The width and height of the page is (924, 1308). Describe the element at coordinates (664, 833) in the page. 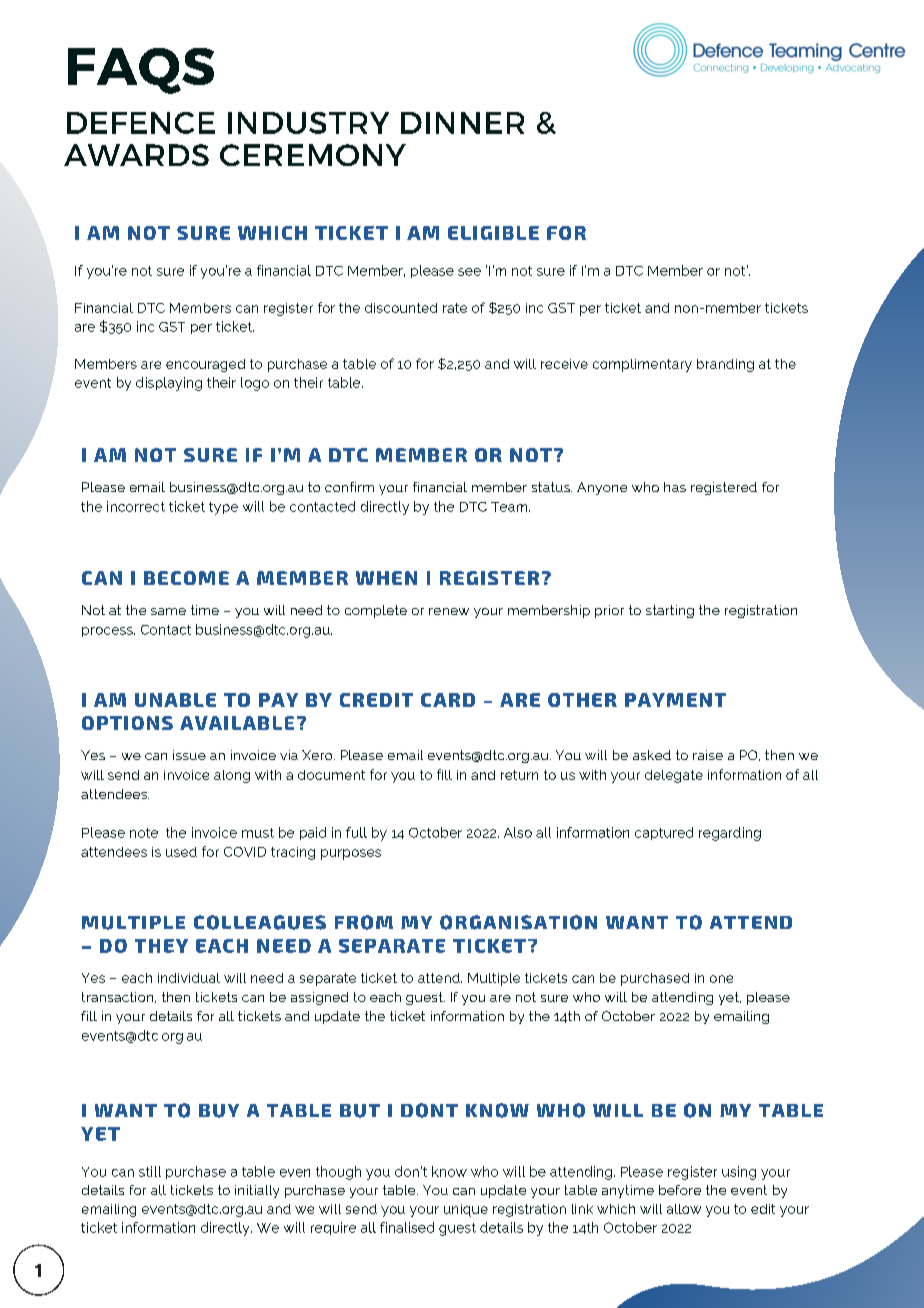

I see `captured` at that location.
